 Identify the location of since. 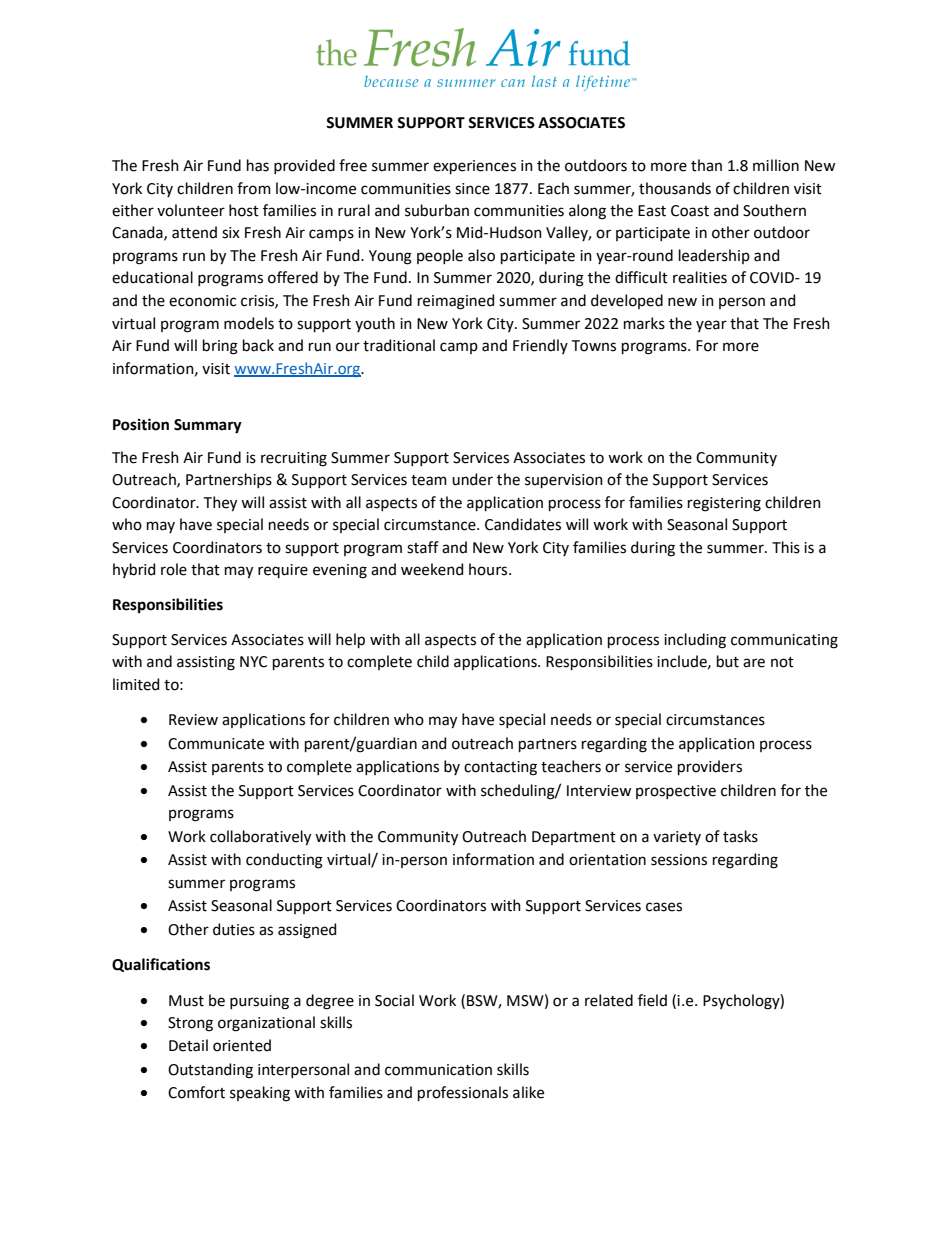
(472, 189).
